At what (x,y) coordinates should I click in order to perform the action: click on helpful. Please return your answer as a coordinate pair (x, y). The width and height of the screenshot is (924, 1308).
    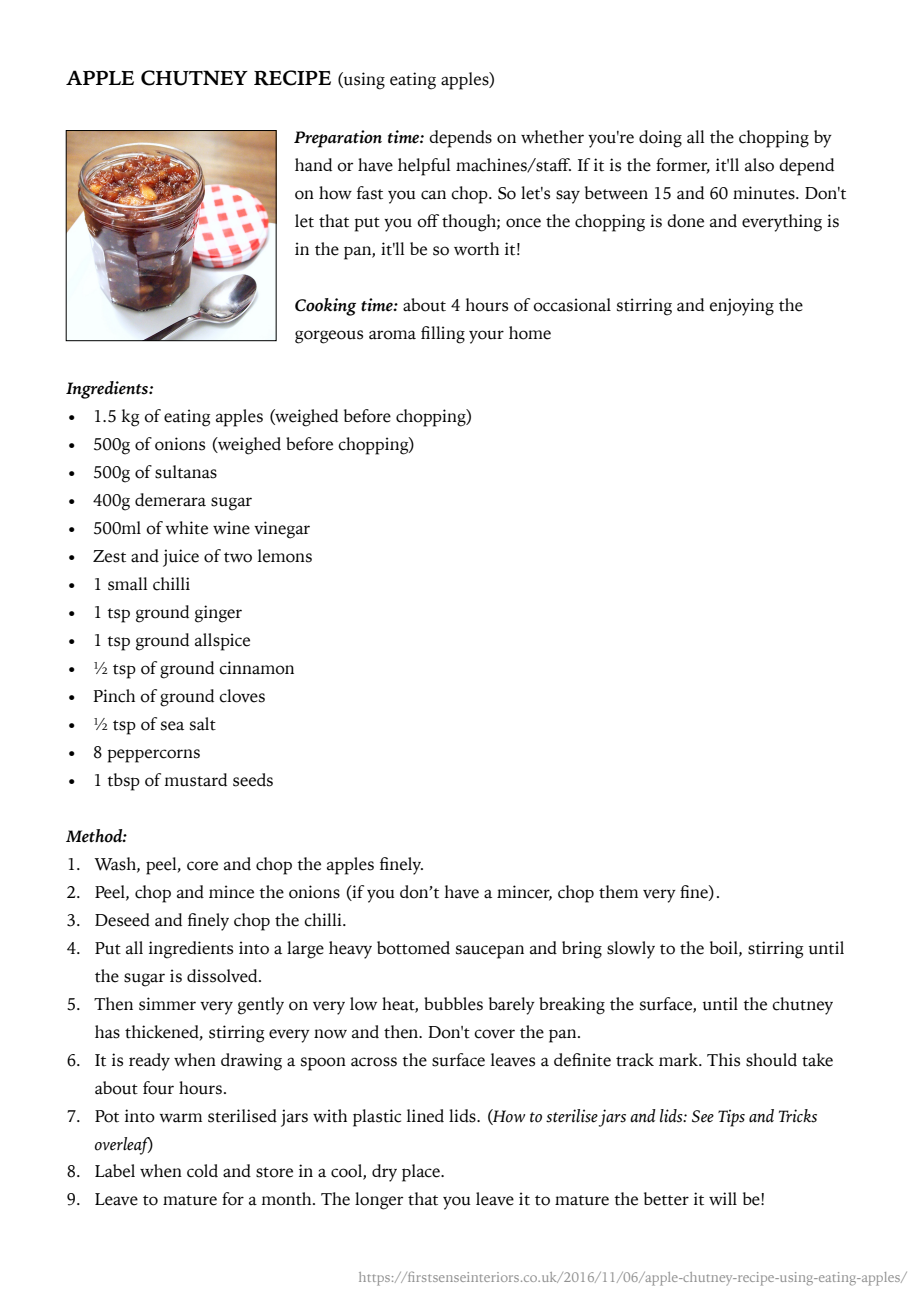
    Looking at the image, I should click on (424, 167).
